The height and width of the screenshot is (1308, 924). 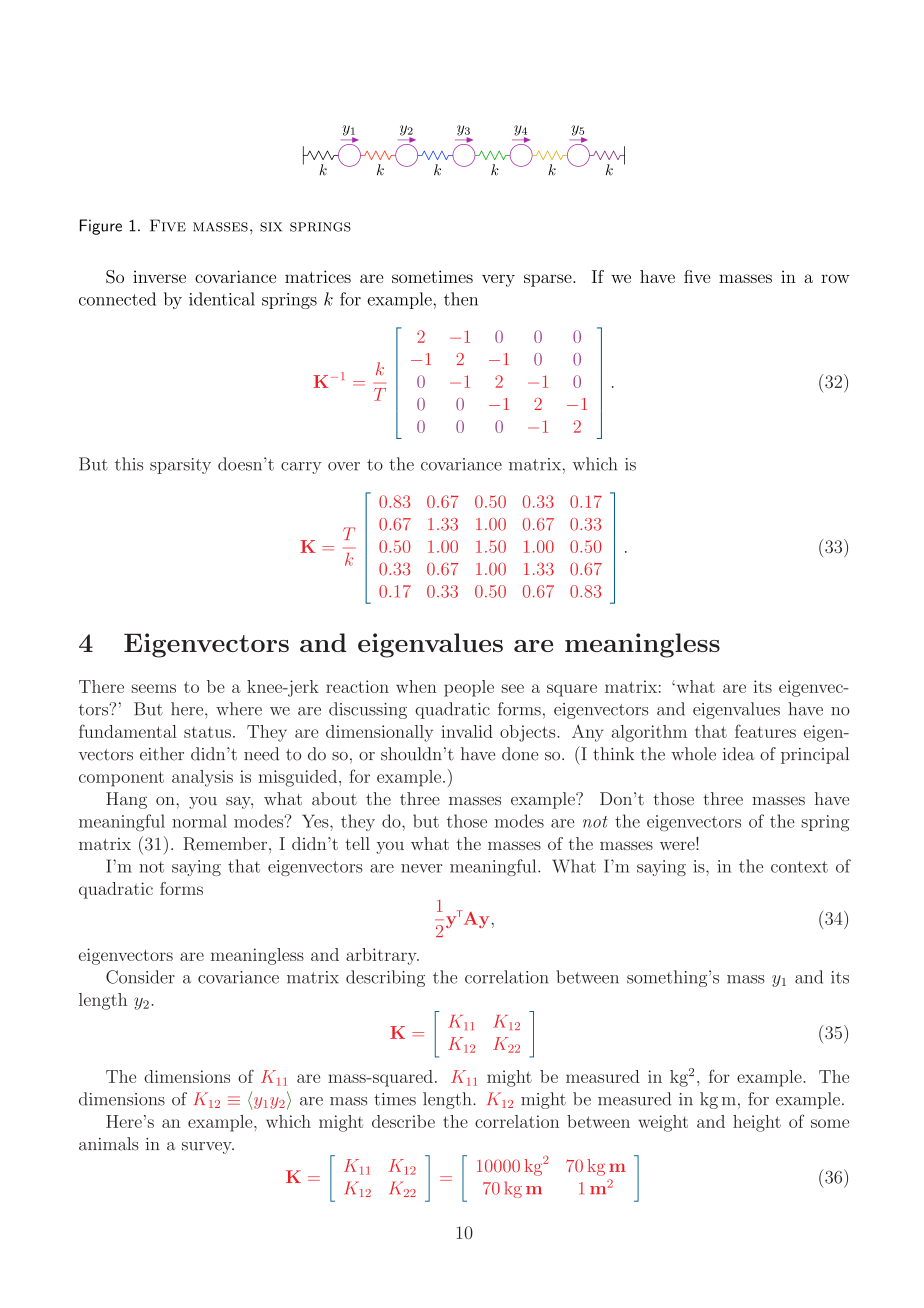 I want to click on sparse, so click(x=549, y=280).
